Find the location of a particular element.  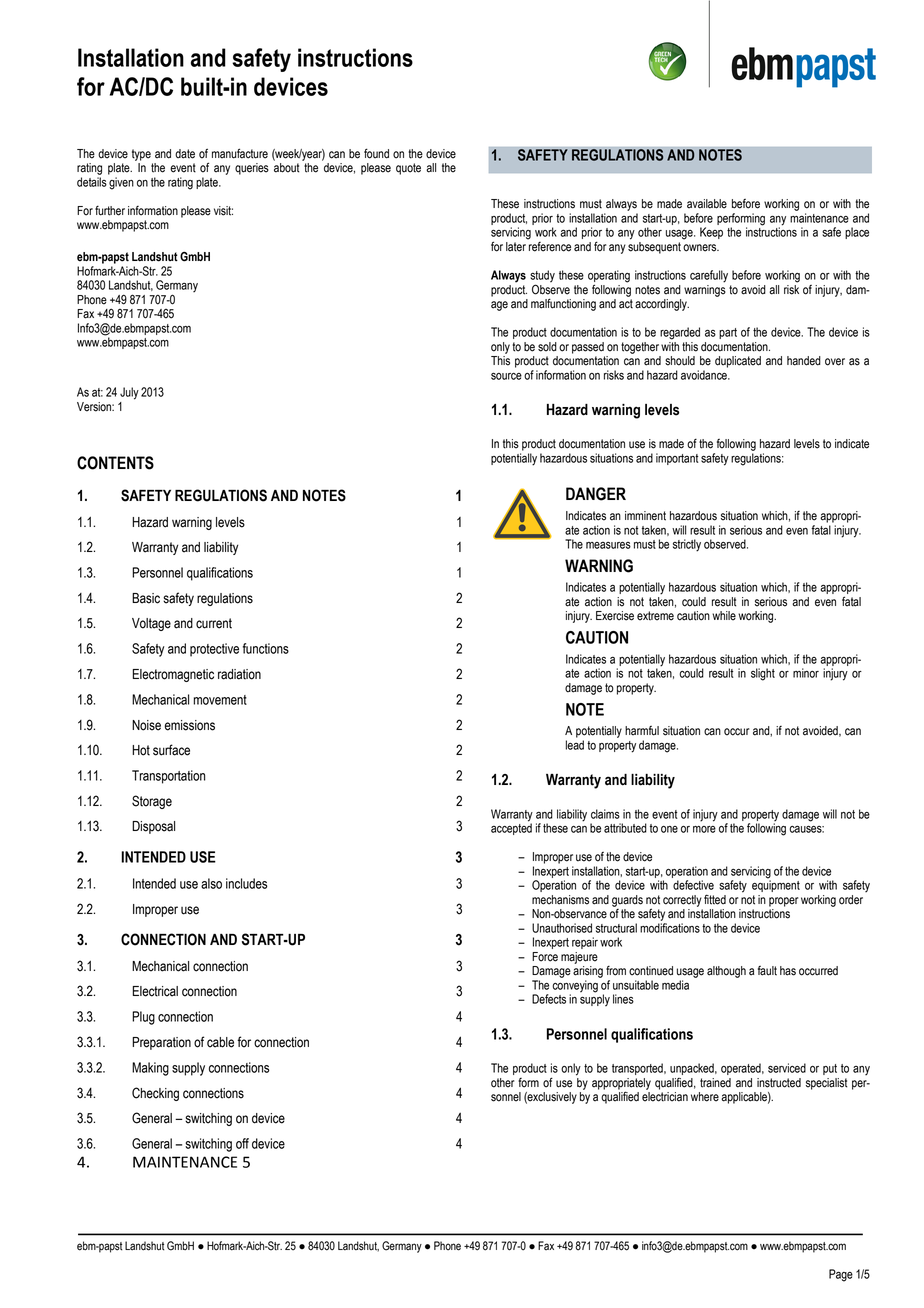

mechanisms is located at coordinates (560, 900).
